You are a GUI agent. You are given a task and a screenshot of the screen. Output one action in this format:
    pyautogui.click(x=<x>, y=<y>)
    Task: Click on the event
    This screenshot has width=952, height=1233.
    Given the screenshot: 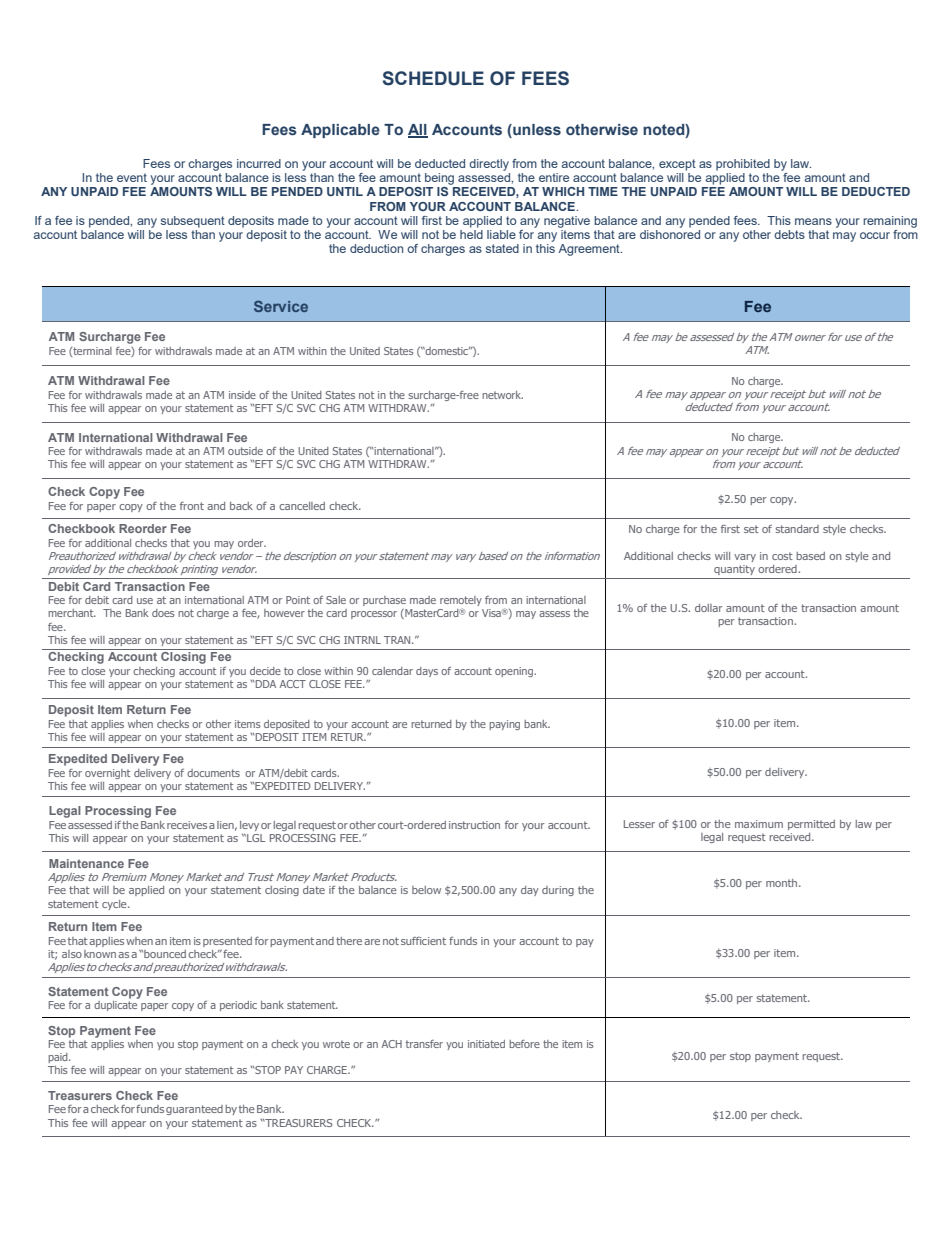 What is the action you would take?
    pyautogui.click(x=132, y=177)
